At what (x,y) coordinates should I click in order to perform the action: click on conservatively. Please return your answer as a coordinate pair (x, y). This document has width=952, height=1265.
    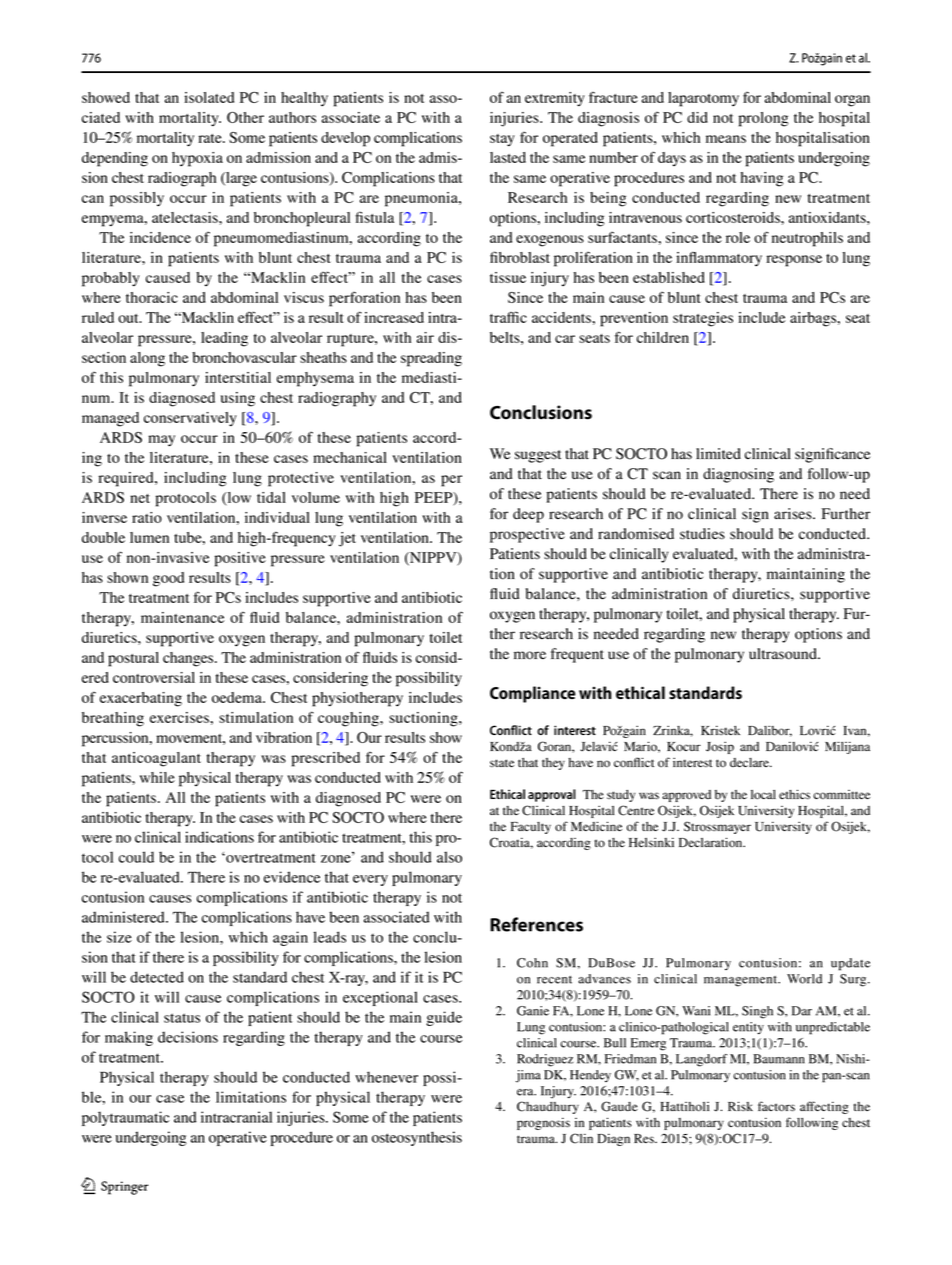
    Looking at the image, I should click on (190, 419).
